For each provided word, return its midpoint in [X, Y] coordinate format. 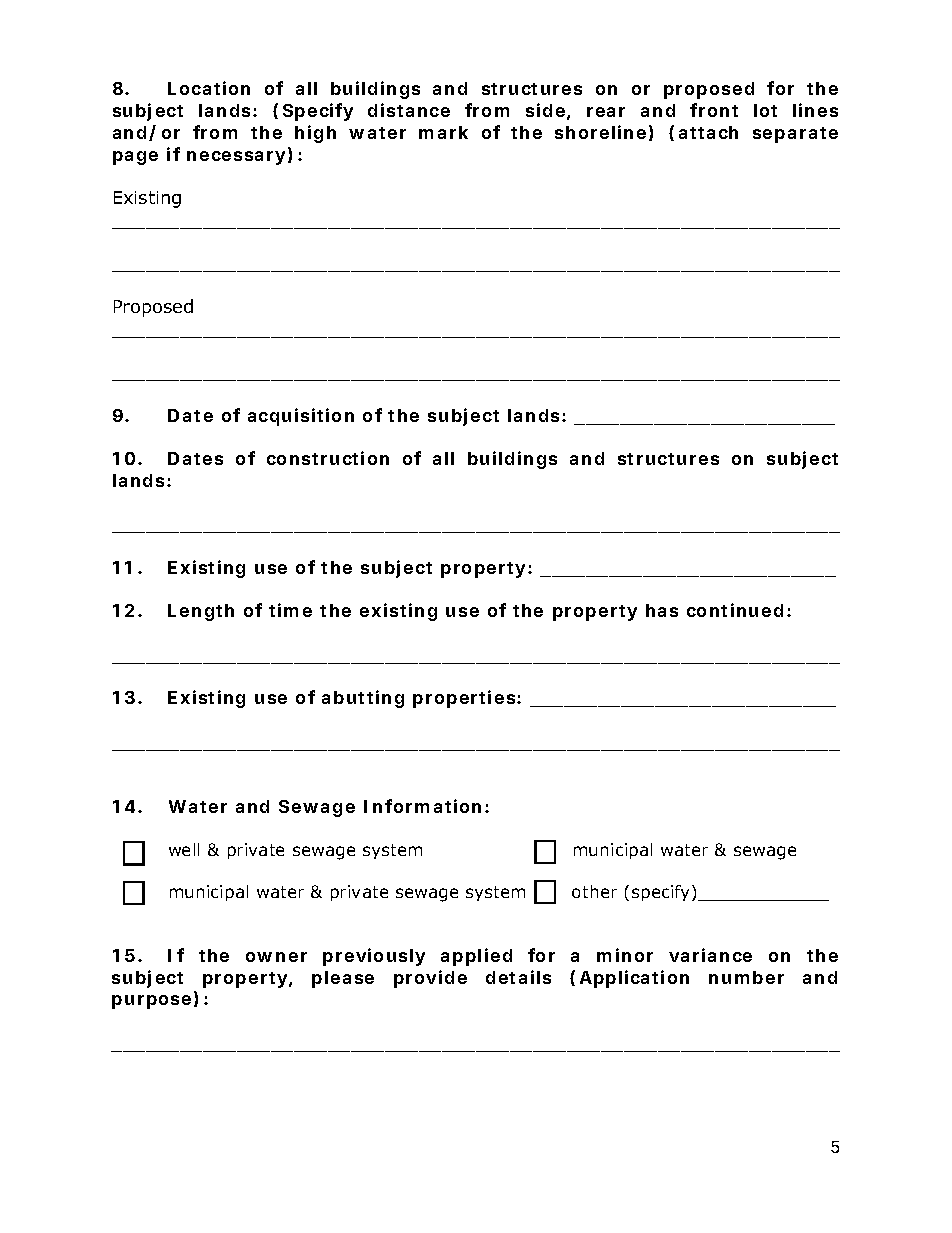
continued [735, 610]
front [714, 110]
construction [328, 458]
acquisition [301, 417]
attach [708, 132]
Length [201, 612]
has [662, 610]
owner [276, 957]
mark [443, 132]
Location [209, 88]
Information [422, 806]
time [290, 610]
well [184, 849]
